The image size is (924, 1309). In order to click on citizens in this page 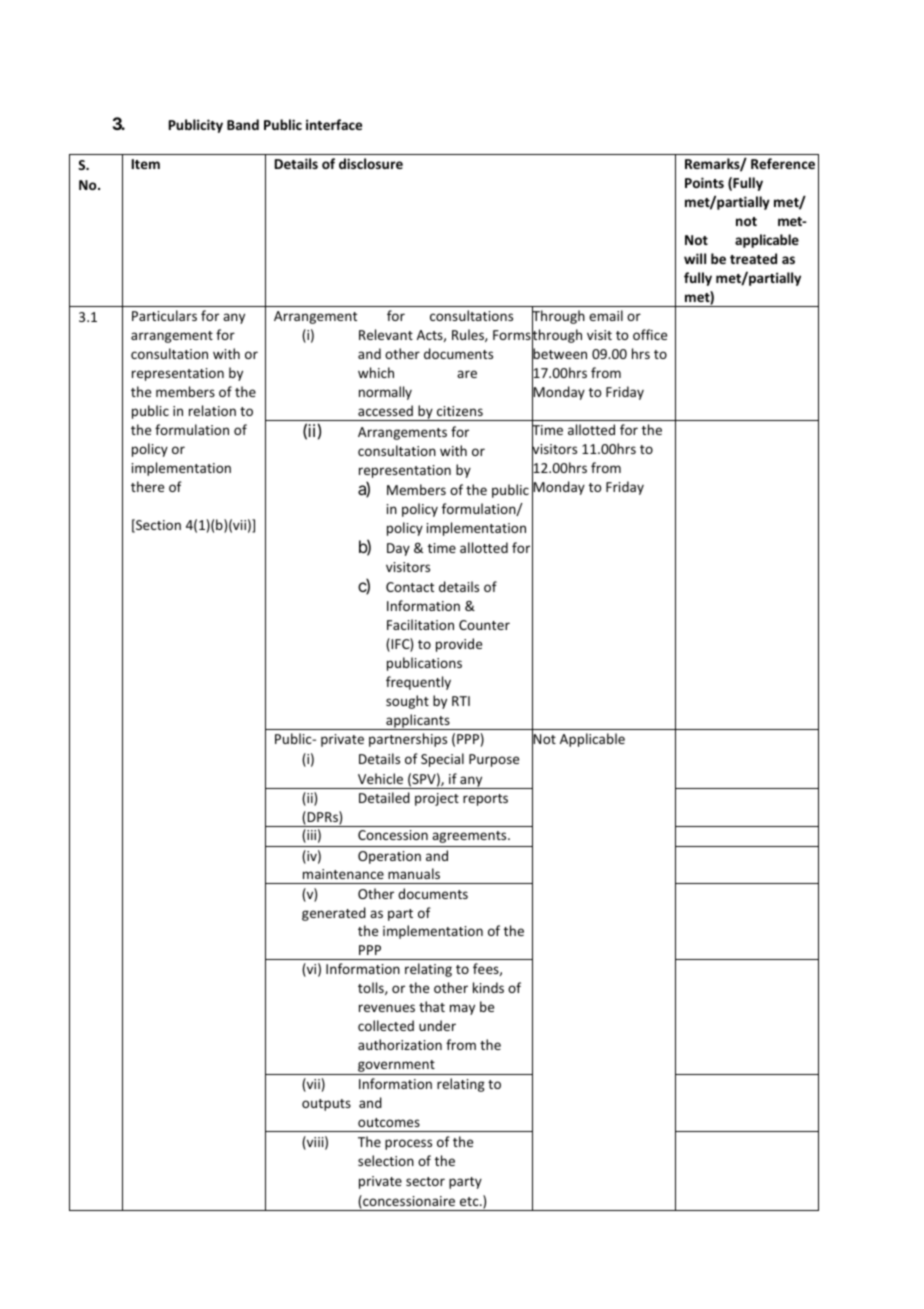, I will do `click(460, 411)`.
